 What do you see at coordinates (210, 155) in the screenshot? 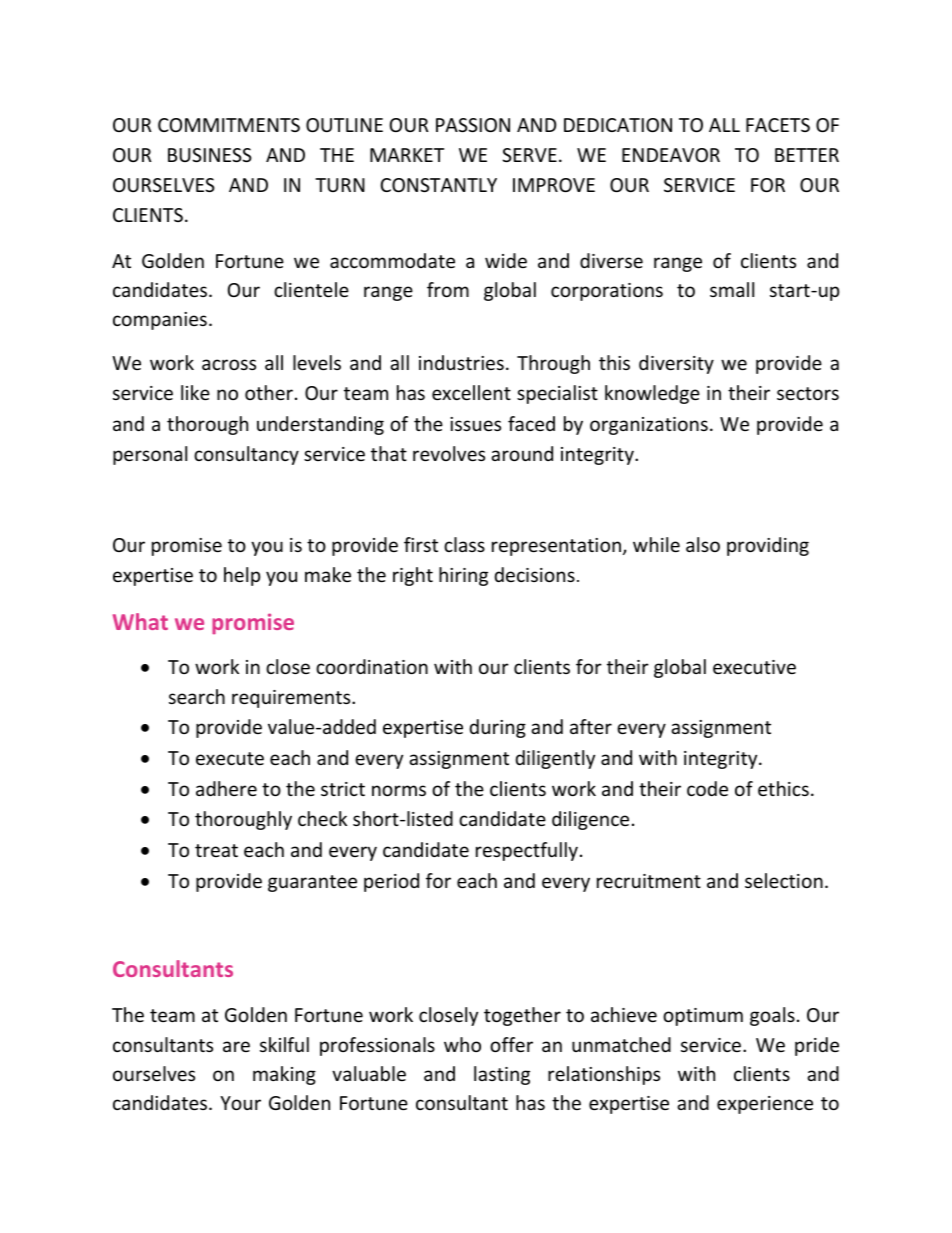
I see `BUSINESS` at bounding box center [210, 155].
